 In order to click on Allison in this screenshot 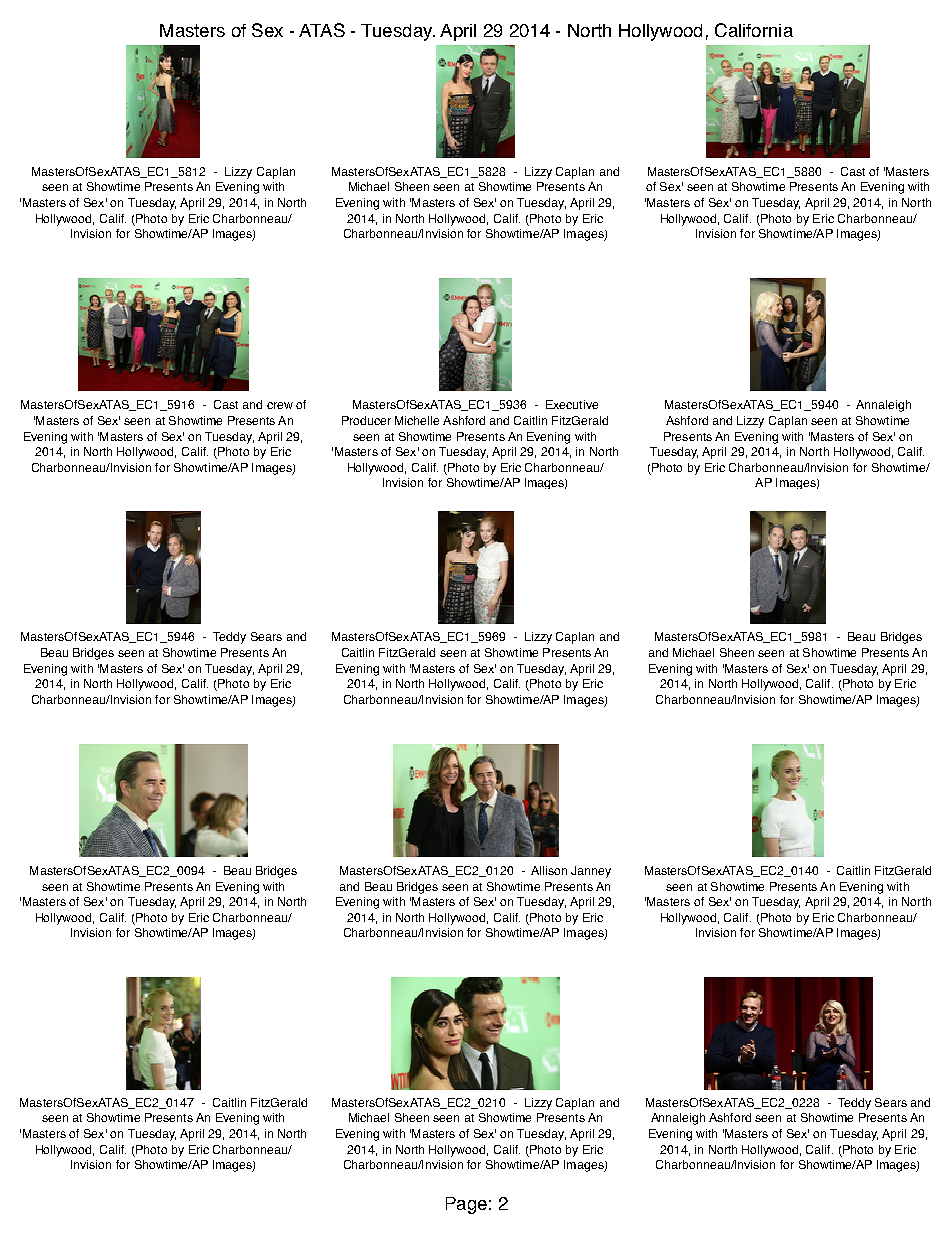, I will do `click(549, 870)`.
